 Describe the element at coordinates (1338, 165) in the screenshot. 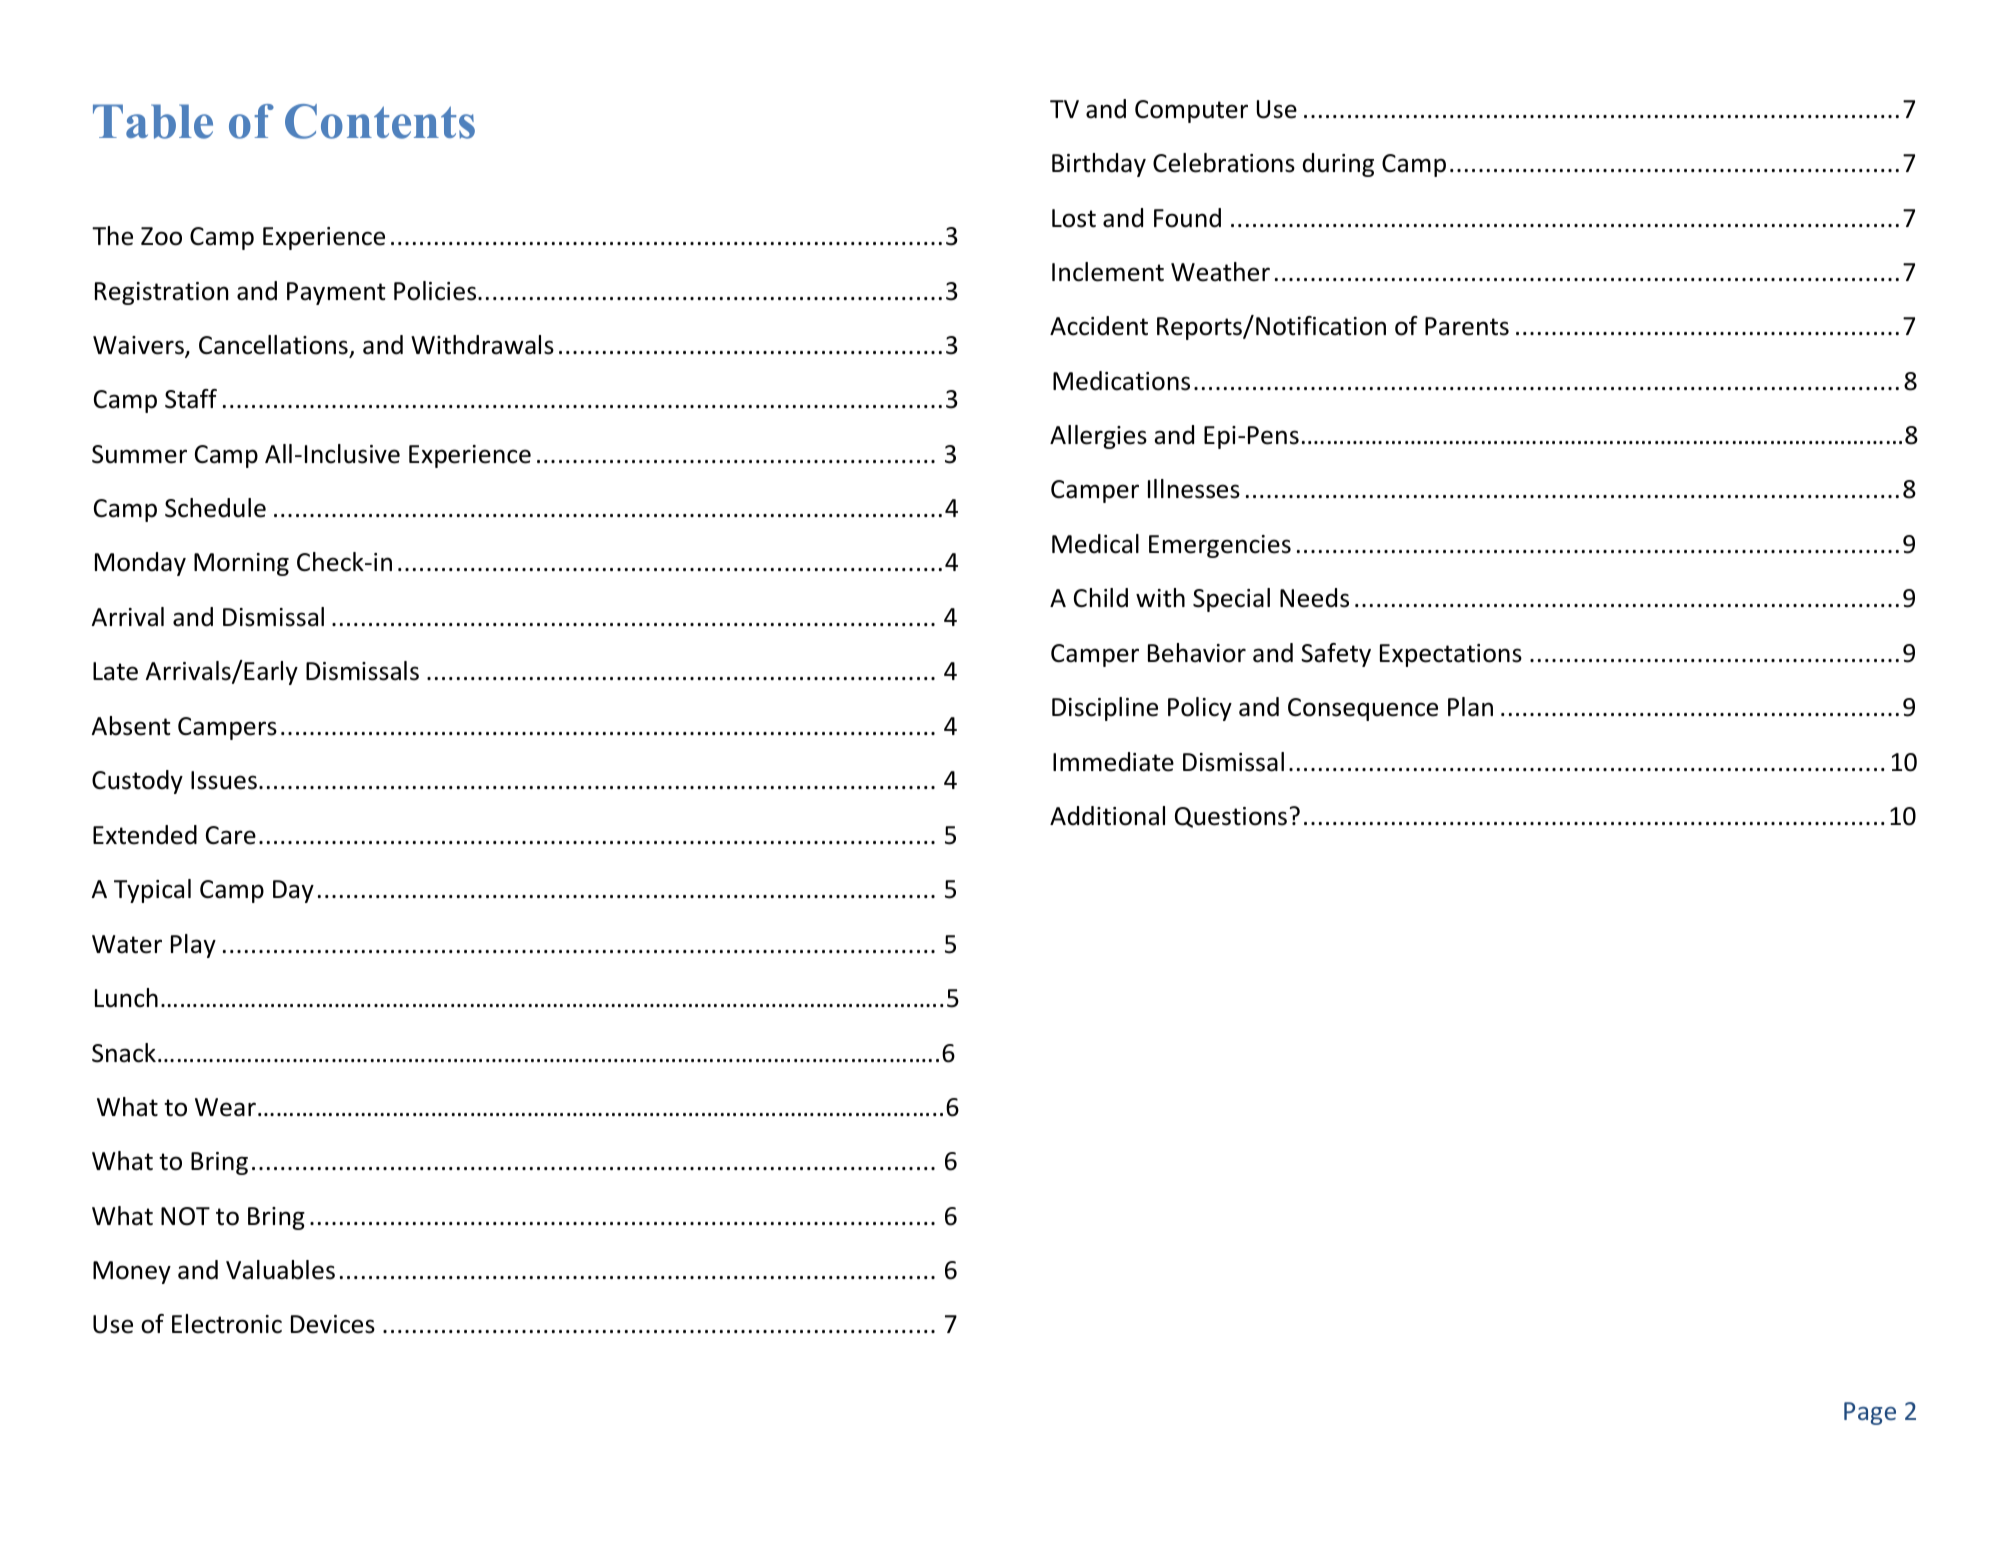

I see `during` at that location.
